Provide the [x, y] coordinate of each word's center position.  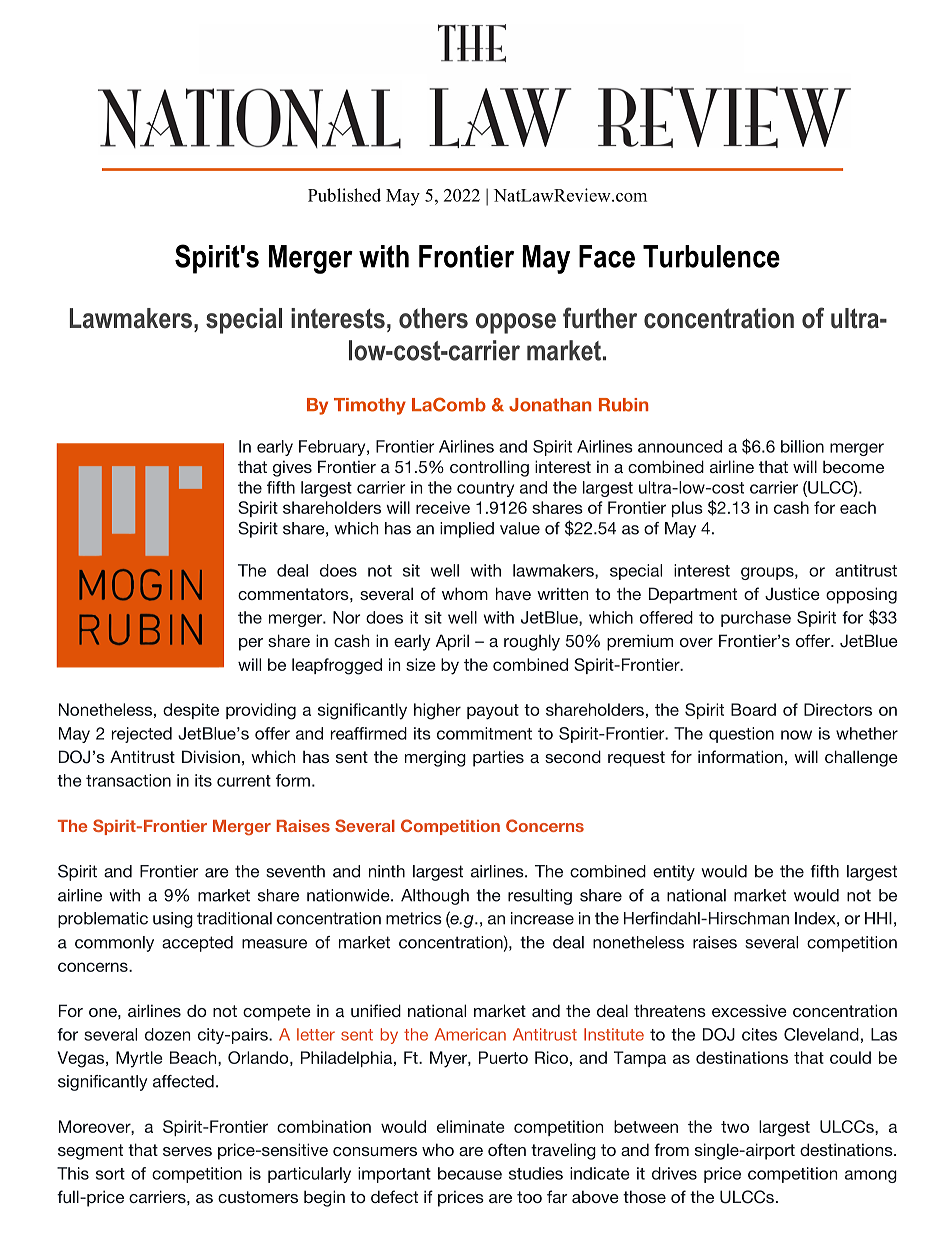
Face [607, 256]
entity [674, 873]
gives [292, 468]
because [470, 1173]
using [173, 920]
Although [435, 897]
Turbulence [711, 256]
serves [187, 1151]
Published [344, 195]
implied [467, 530]
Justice [792, 594]
